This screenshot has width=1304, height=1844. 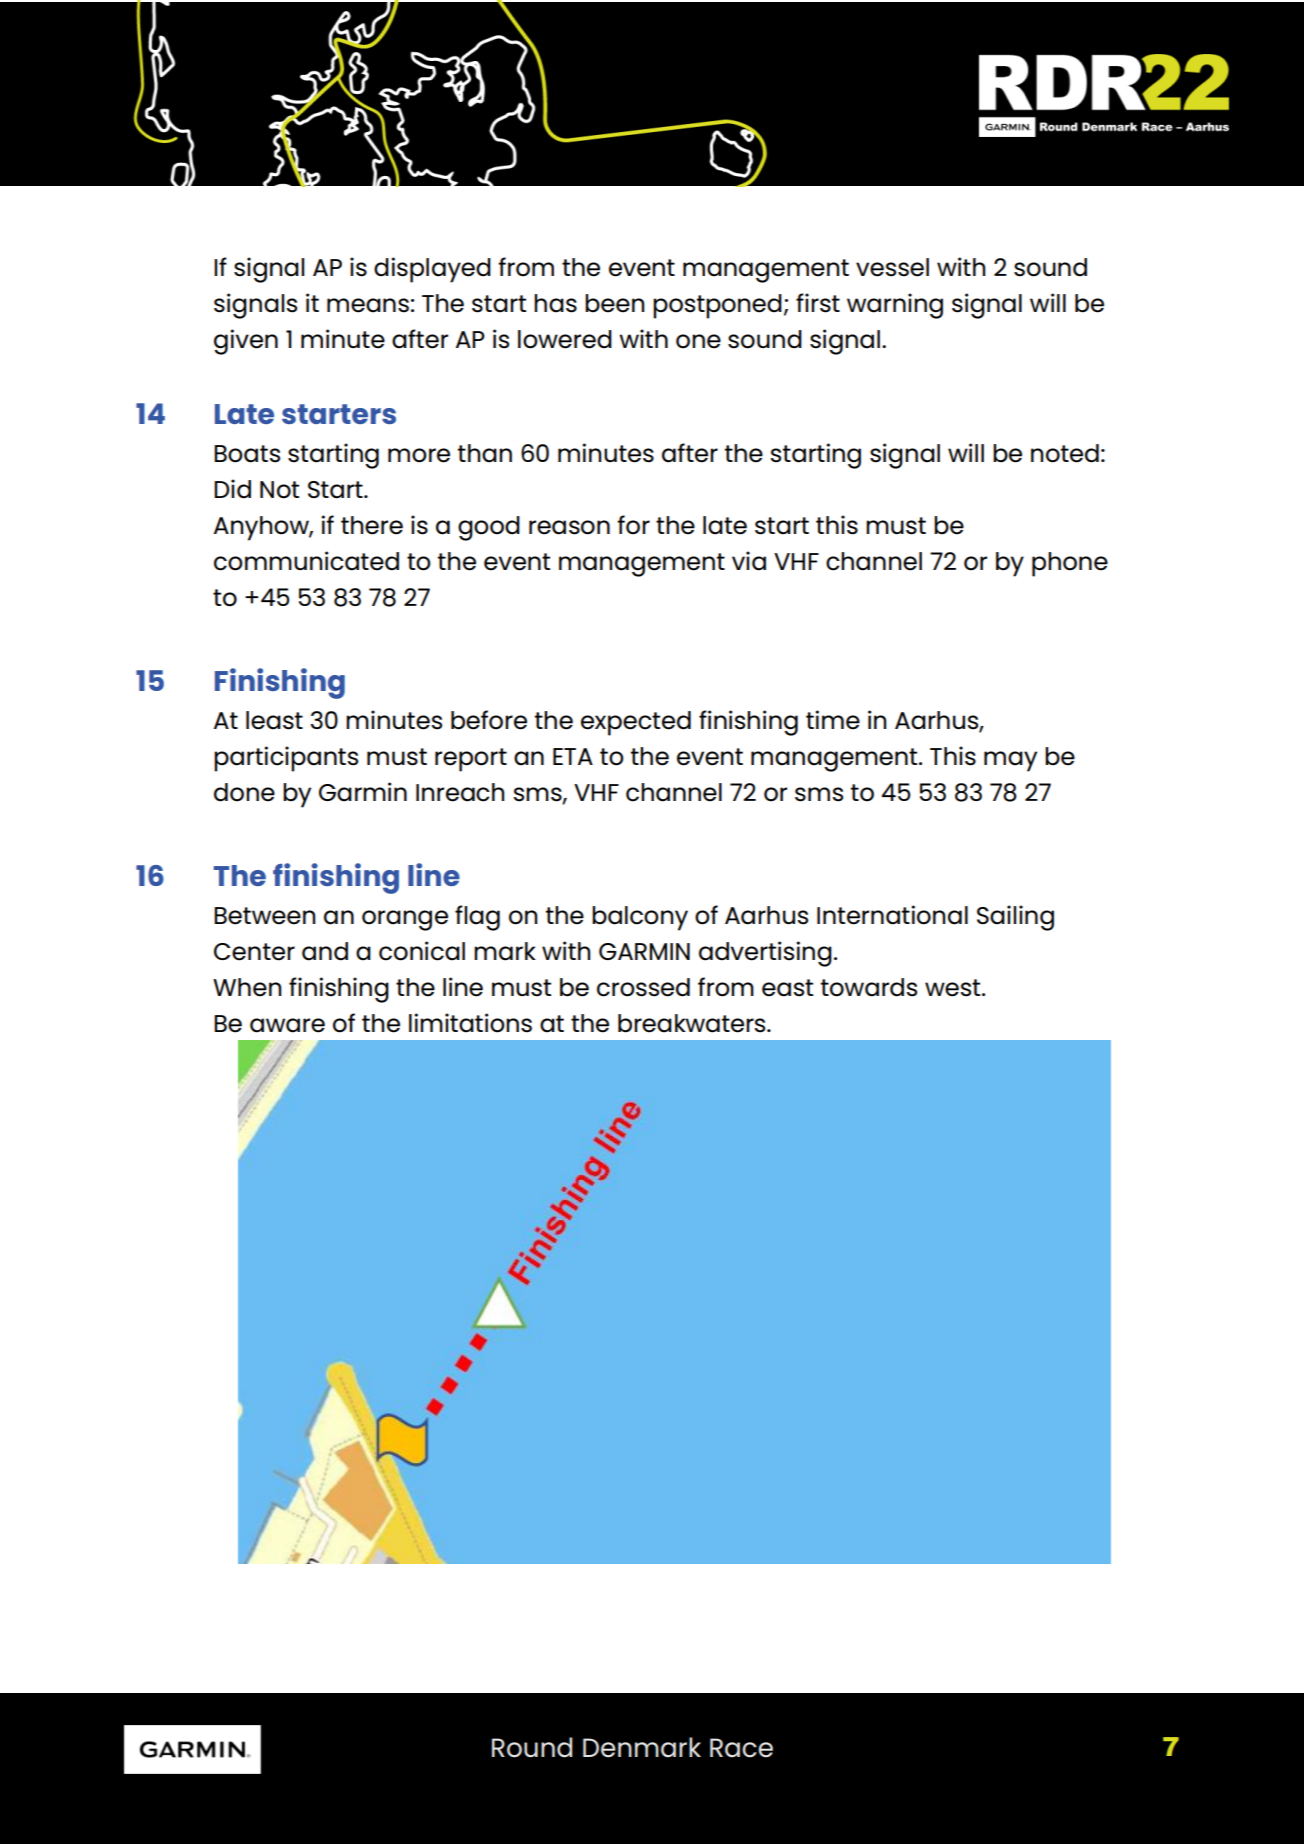 I want to click on means, so click(x=368, y=305).
